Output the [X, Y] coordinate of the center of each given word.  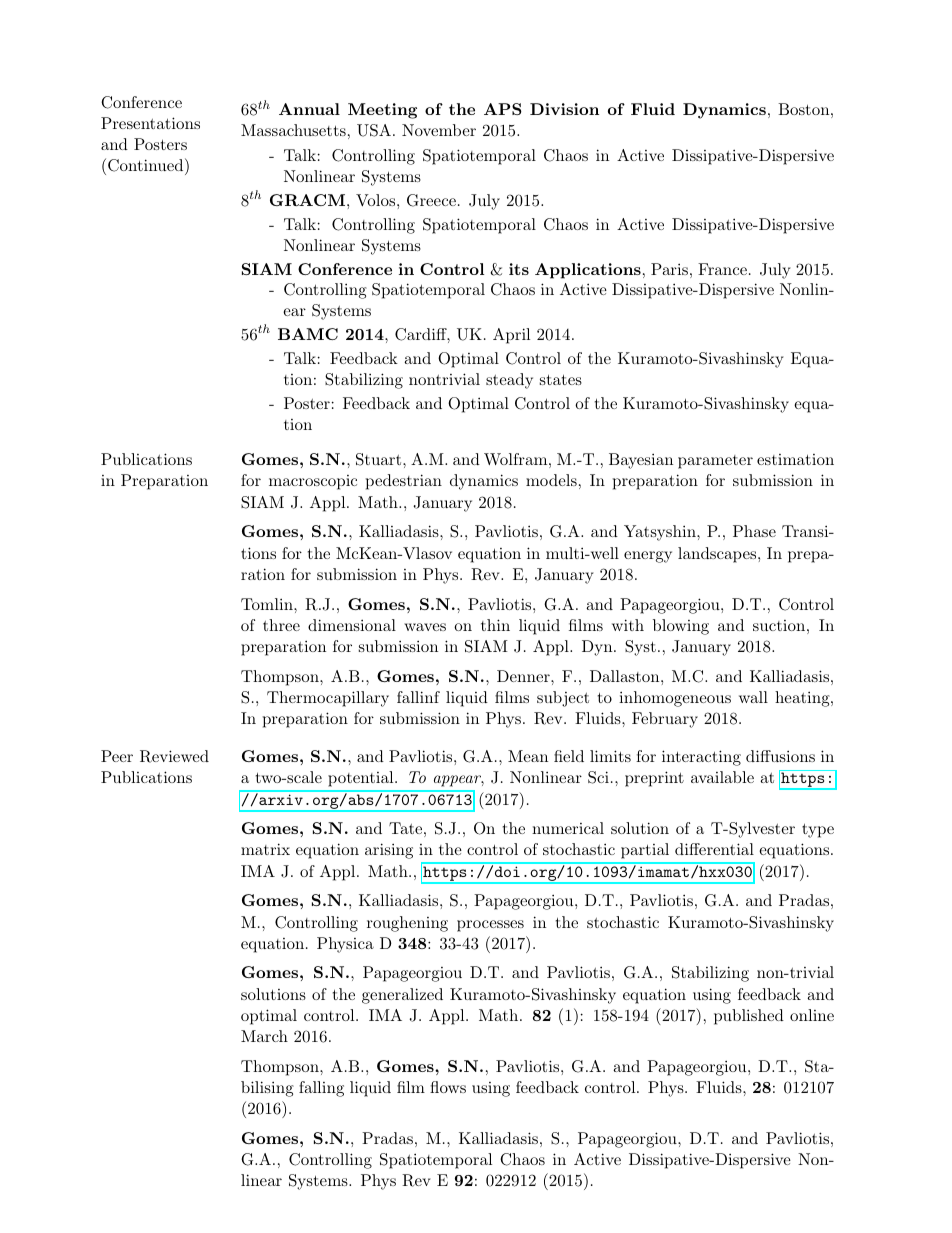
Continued [147, 165]
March [264, 1036]
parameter [715, 462]
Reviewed [174, 756]
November [439, 130]
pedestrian [404, 482]
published [749, 1017]
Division [564, 109]
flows [448, 1087]
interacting [701, 758]
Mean [528, 756]
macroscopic [313, 482]
